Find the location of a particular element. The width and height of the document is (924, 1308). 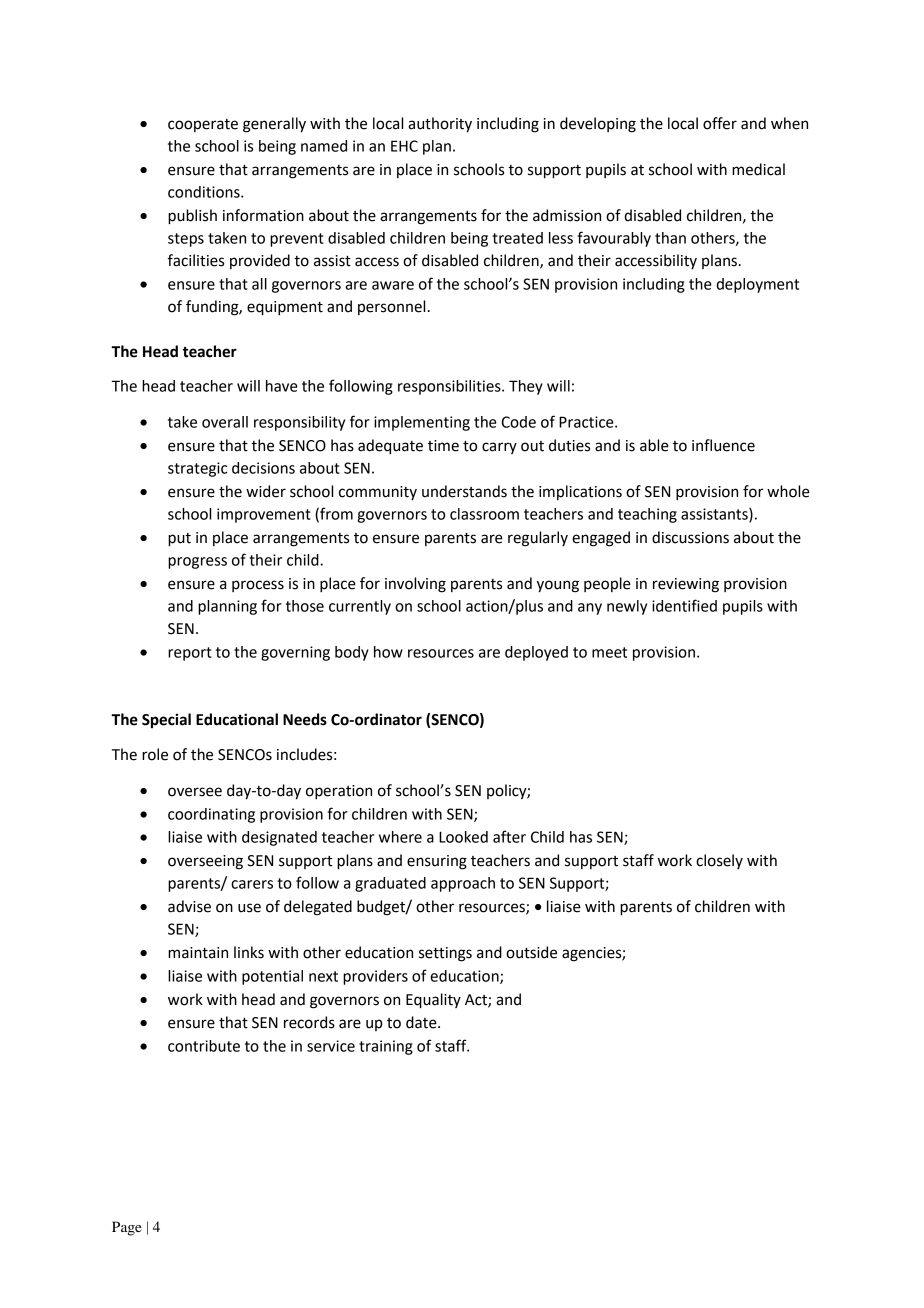

training is located at coordinates (386, 1047).
